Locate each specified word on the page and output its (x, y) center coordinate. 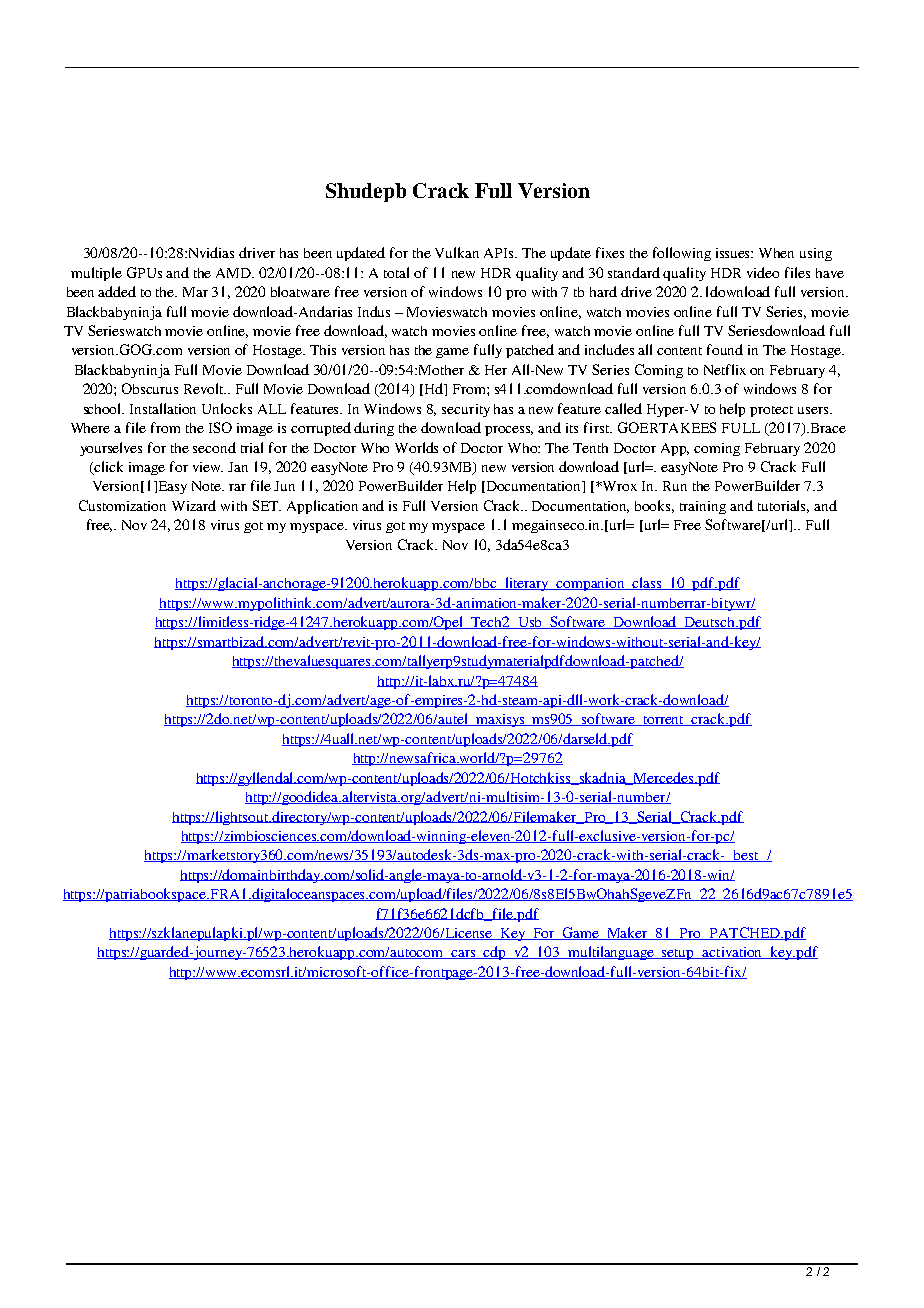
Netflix (725, 369)
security (466, 410)
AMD (235, 273)
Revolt (205, 388)
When (776, 253)
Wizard (194, 505)
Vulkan (457, 252)
